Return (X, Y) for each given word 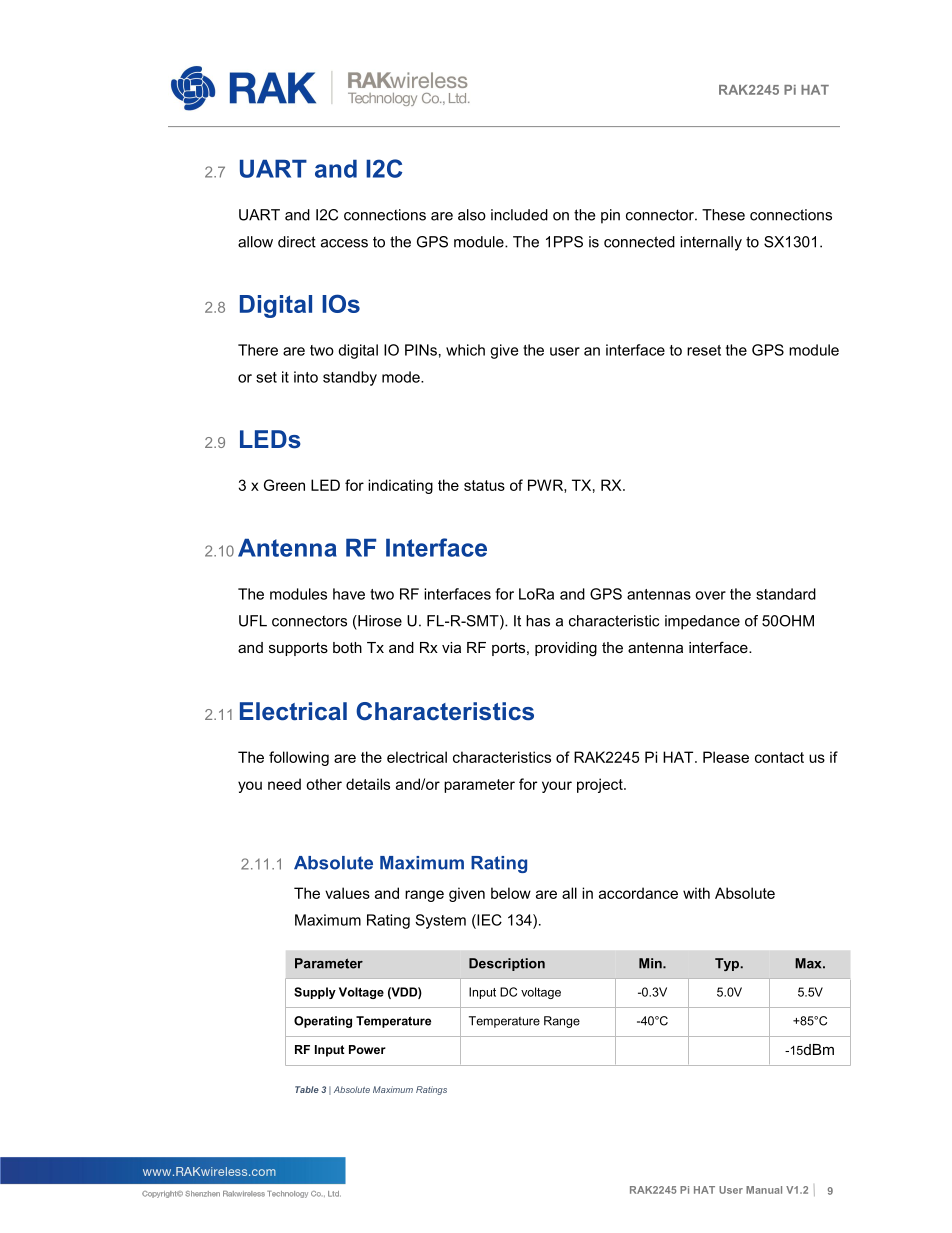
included (519, 215)
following (299, 758)
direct (297, 242)
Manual (764, 1190)
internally (711, 243)
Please (726, 757)
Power (367, 1049)
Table (307, 1089)
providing (566, 649)
